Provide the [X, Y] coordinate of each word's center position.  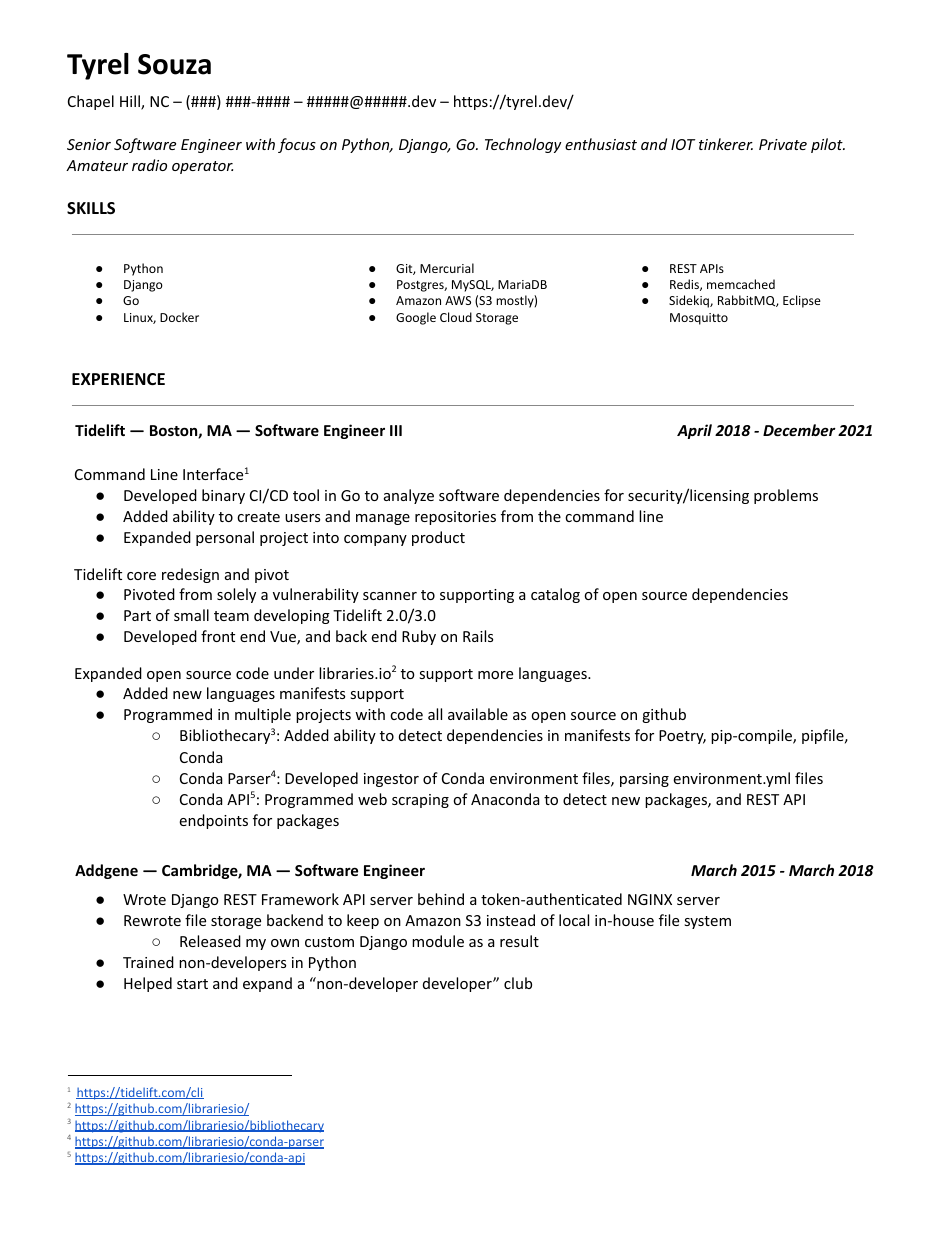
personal [225, 538]
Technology [523, 145]
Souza [174, 64]
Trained [148, 962]
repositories [455, 518]
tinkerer [726, 144]
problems [786, 496]
